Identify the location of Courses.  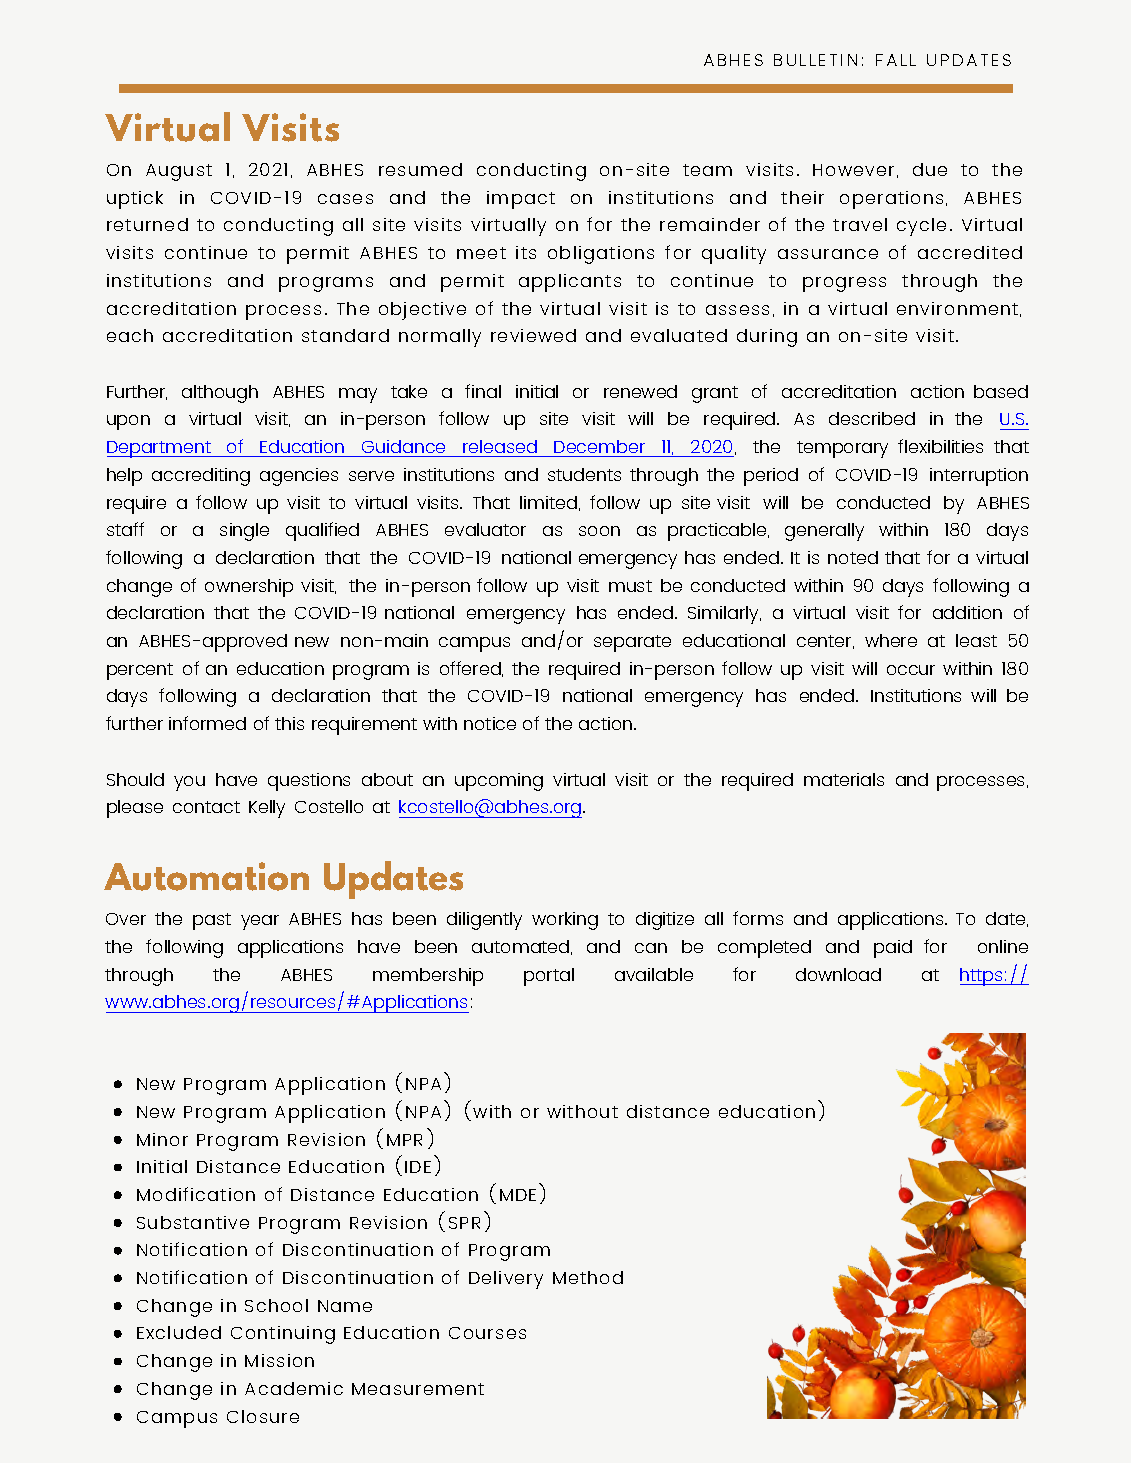
(487, 1333).
